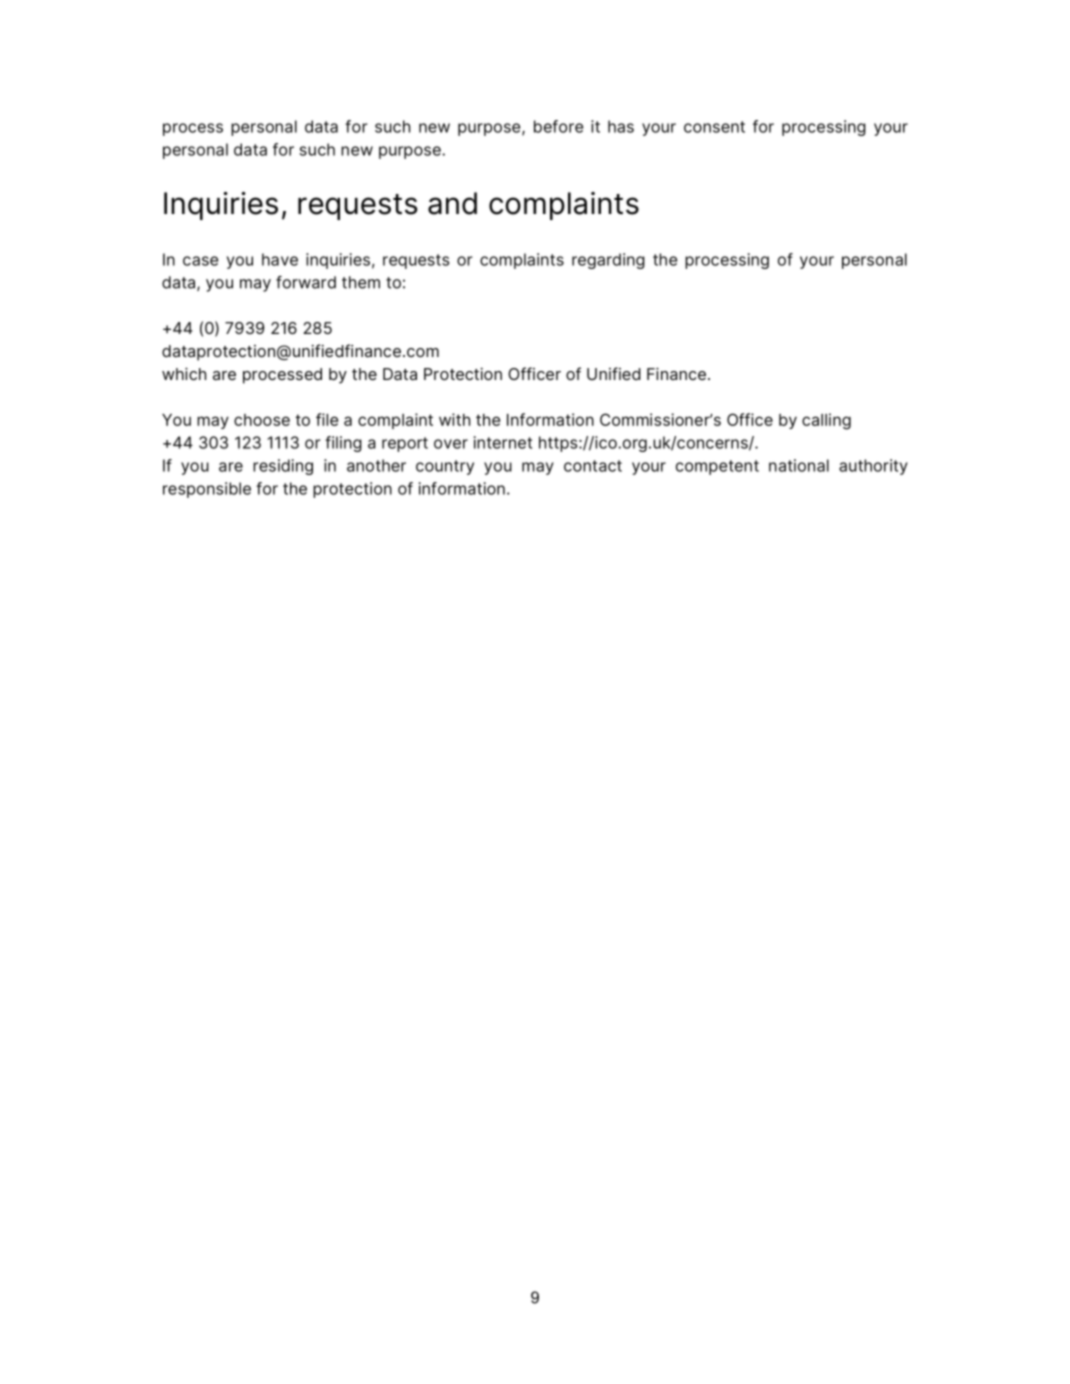 The height and width of the screenshot is (1384, 1070). Describe the element at coordinates (621, 126) in the screenshot. I see `has` at that location.
